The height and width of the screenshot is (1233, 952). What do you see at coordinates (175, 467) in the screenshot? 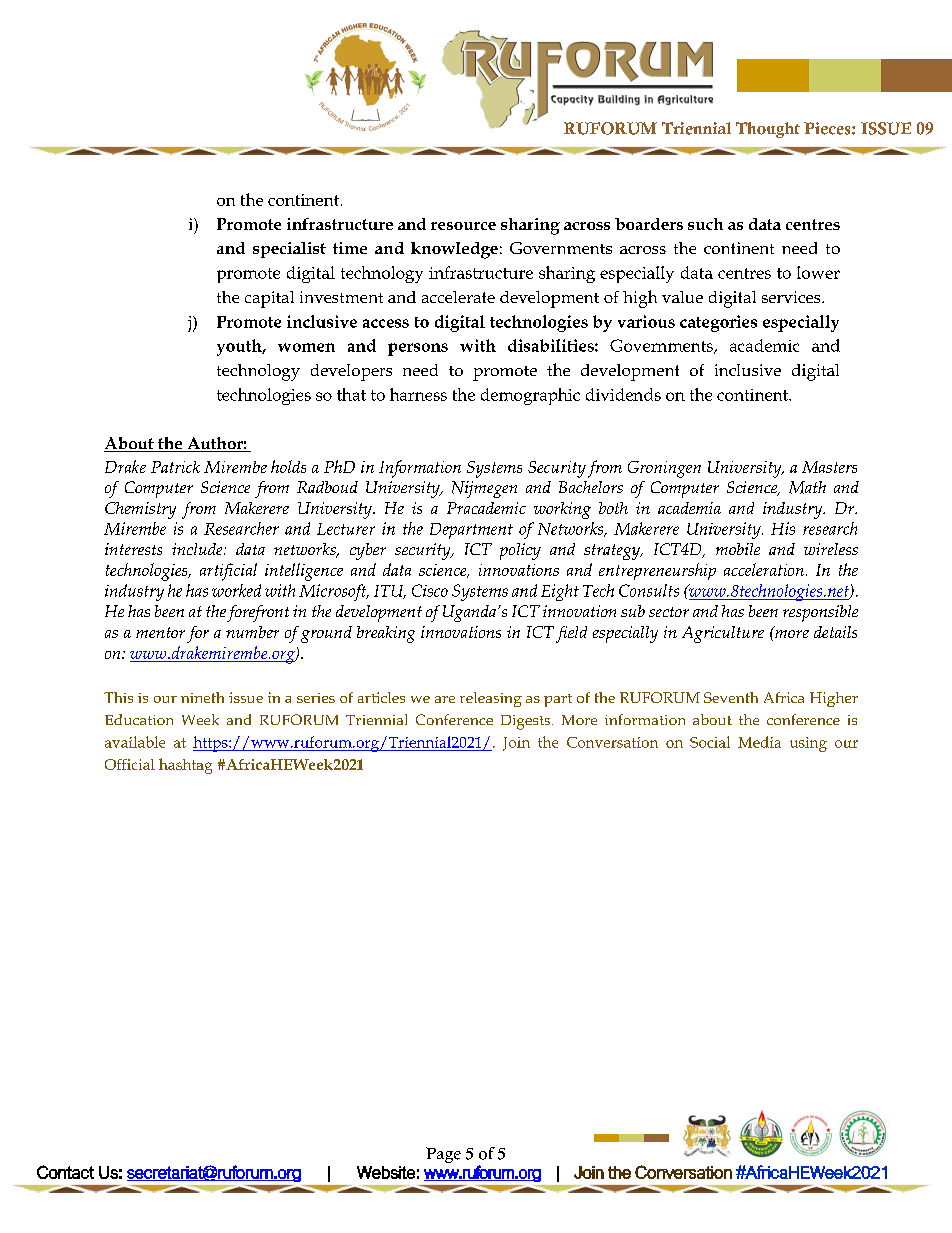
I see `Patrick` at bounding box center [175, 467].
